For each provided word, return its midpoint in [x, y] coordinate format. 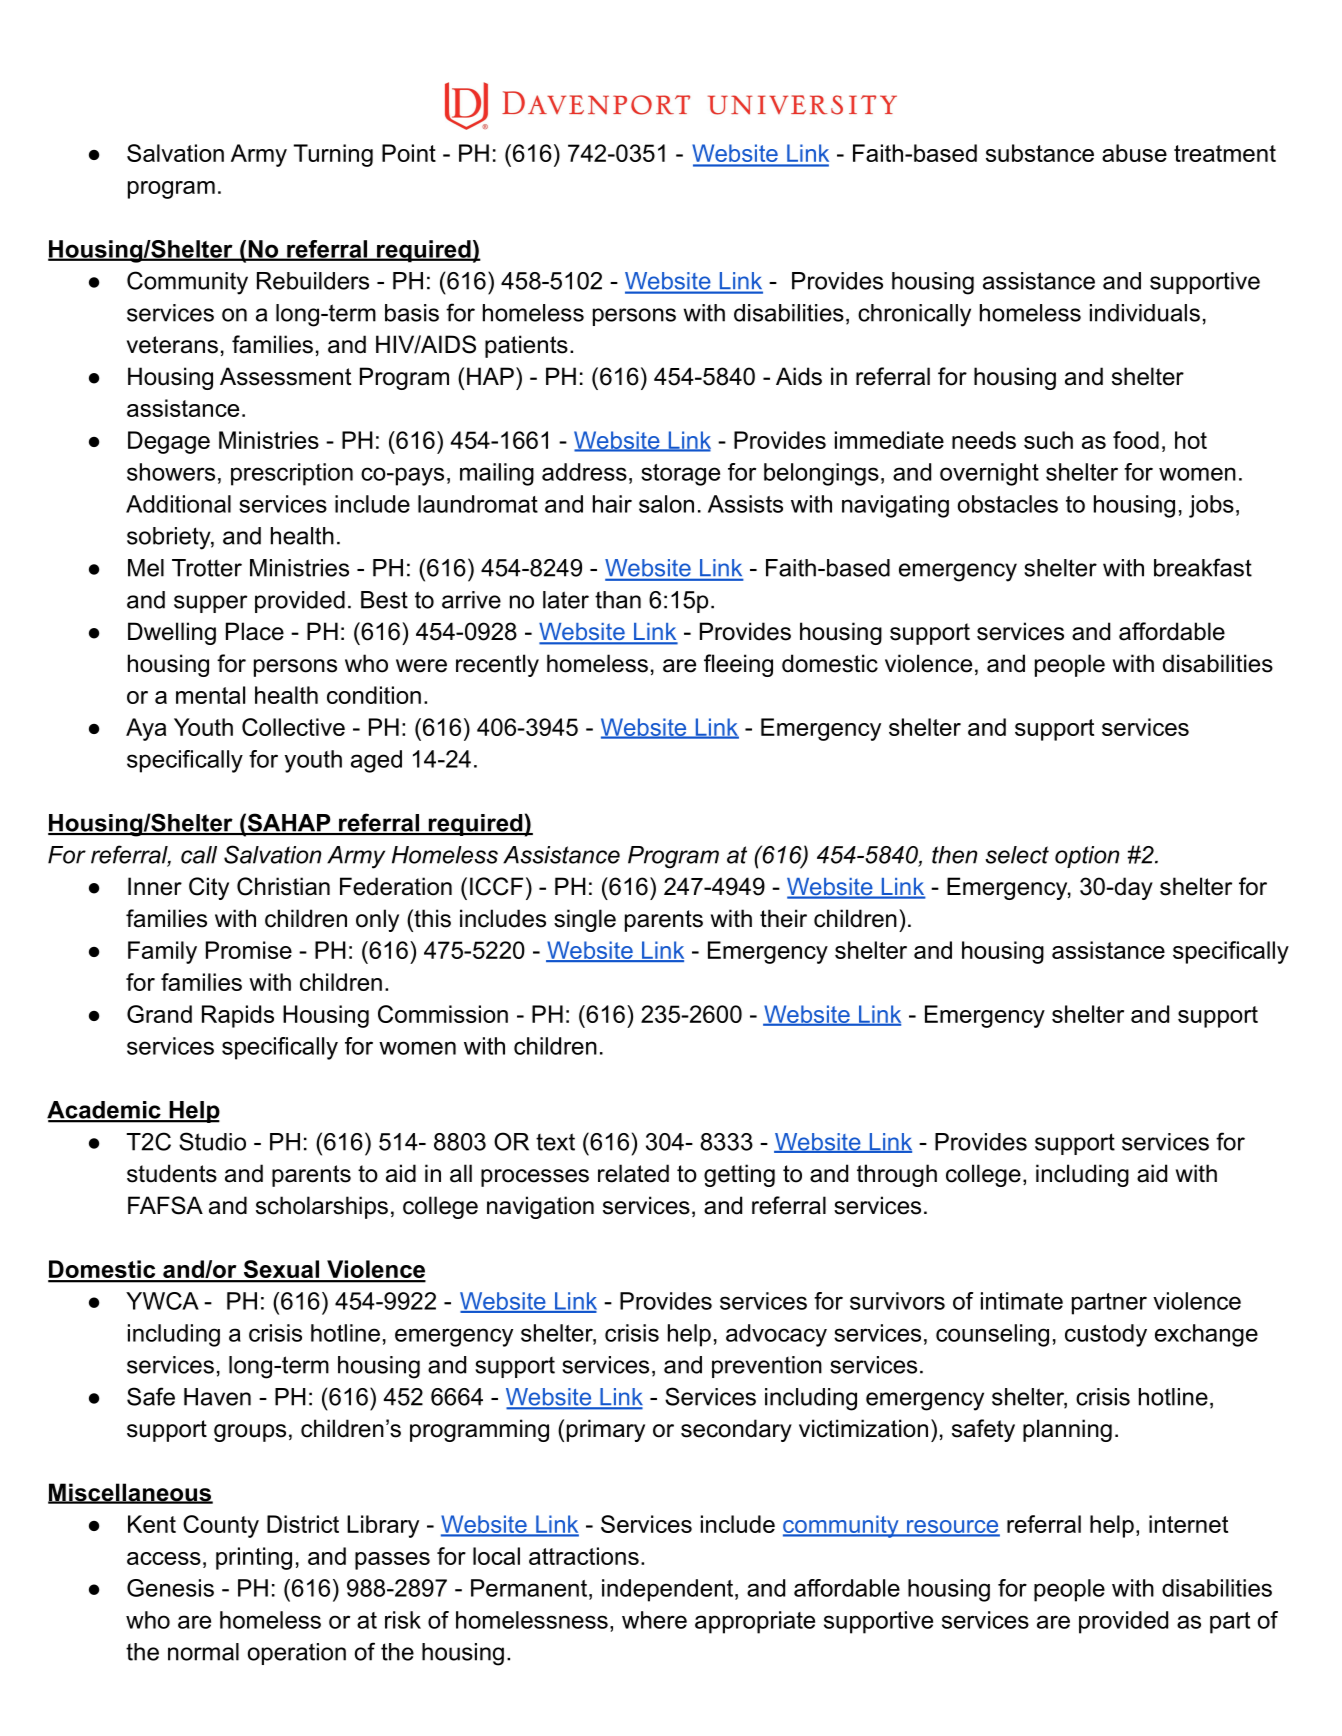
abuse [1134, 153]
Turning [333, 155]
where [654, 1620]
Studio [212, 1141]
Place [255, 631]
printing [254, 1558]
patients [526, 346]
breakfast [1203, 567]
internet [1188, 1524]
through [897, 1175]
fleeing [738, 665]
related [633, 1173]
